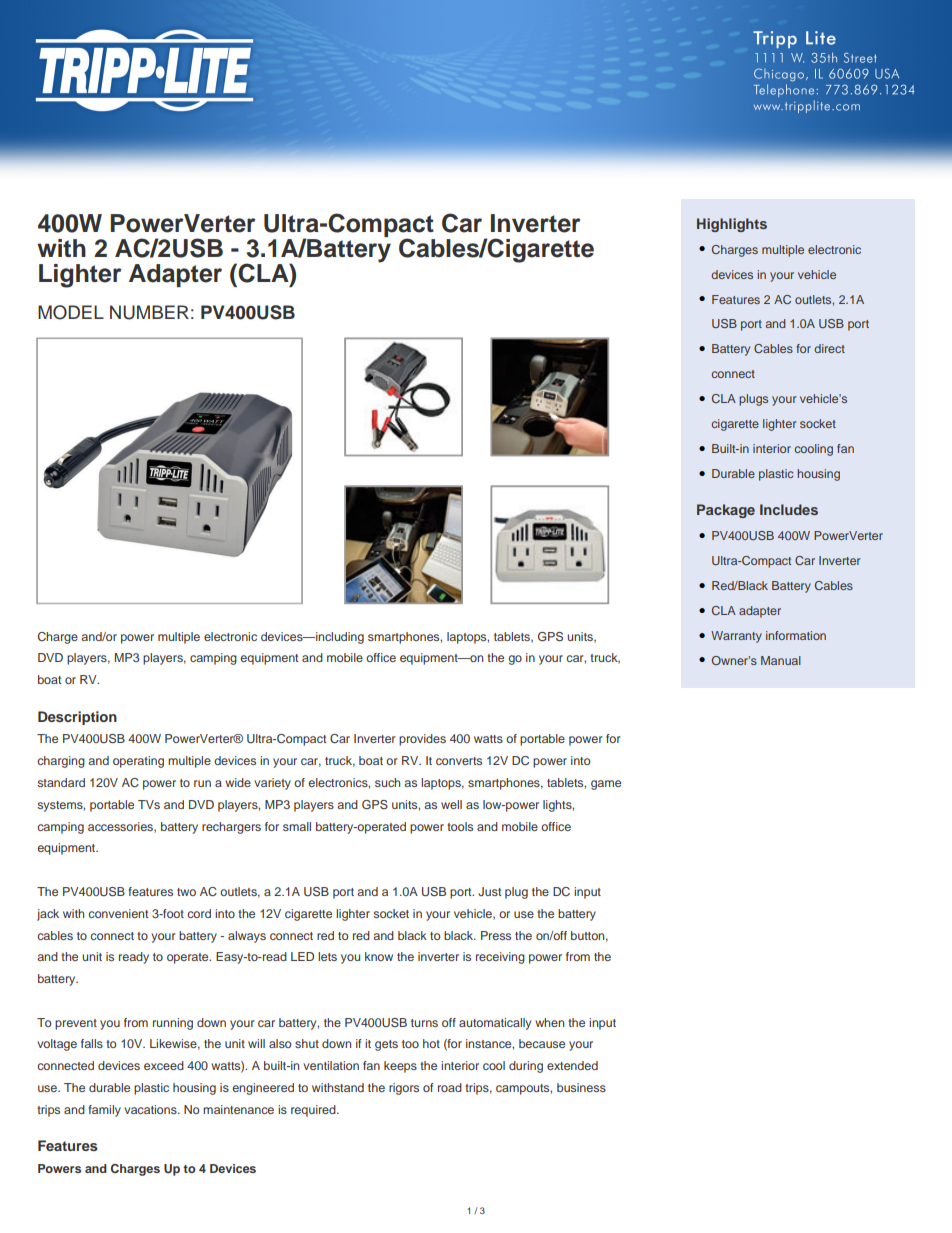  What do you see at coordinates (489, 891) in the document?
I see `Just` at bounding box center [489, 891].
